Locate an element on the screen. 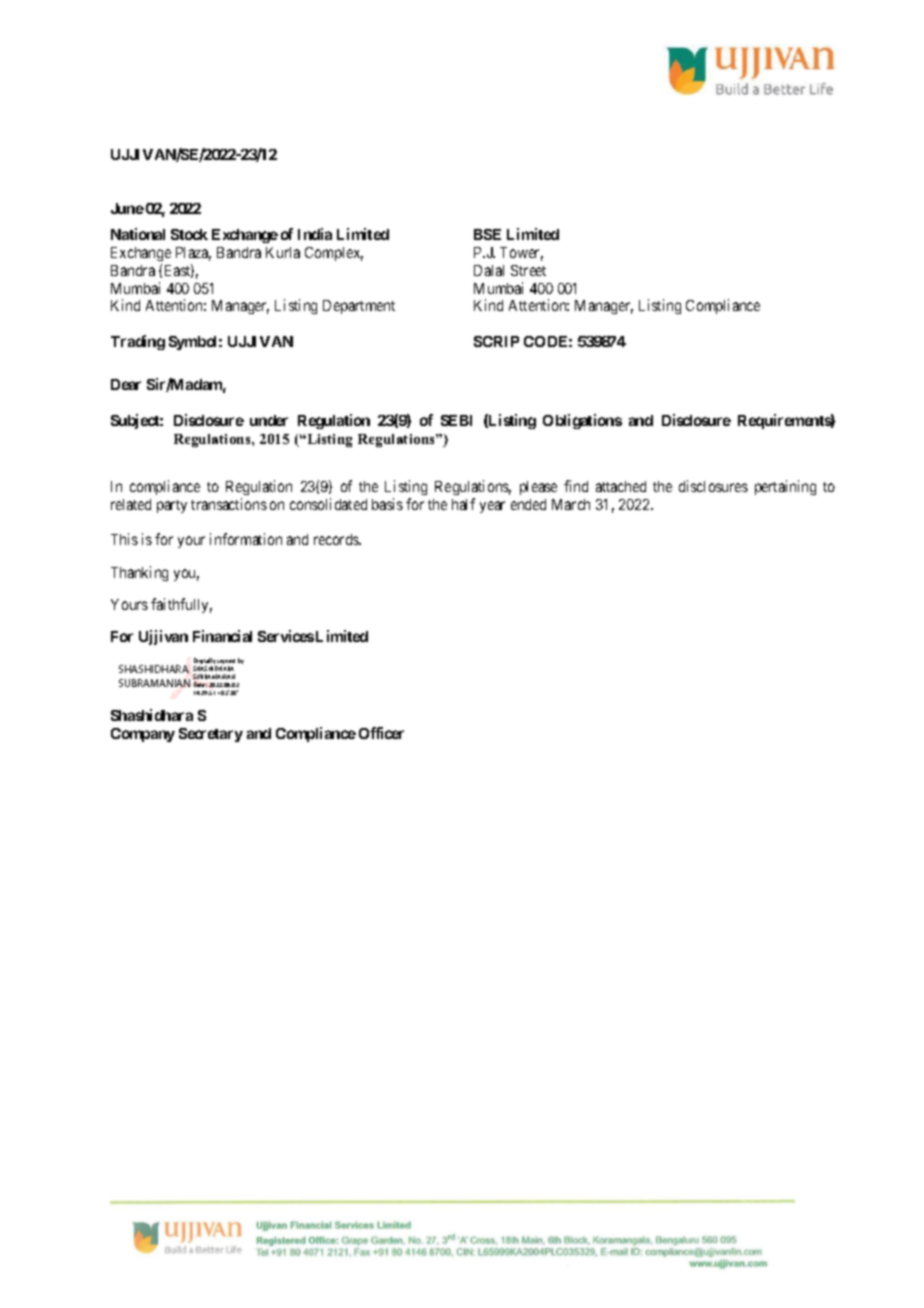  BSE is located at coordinates (487, 234).
